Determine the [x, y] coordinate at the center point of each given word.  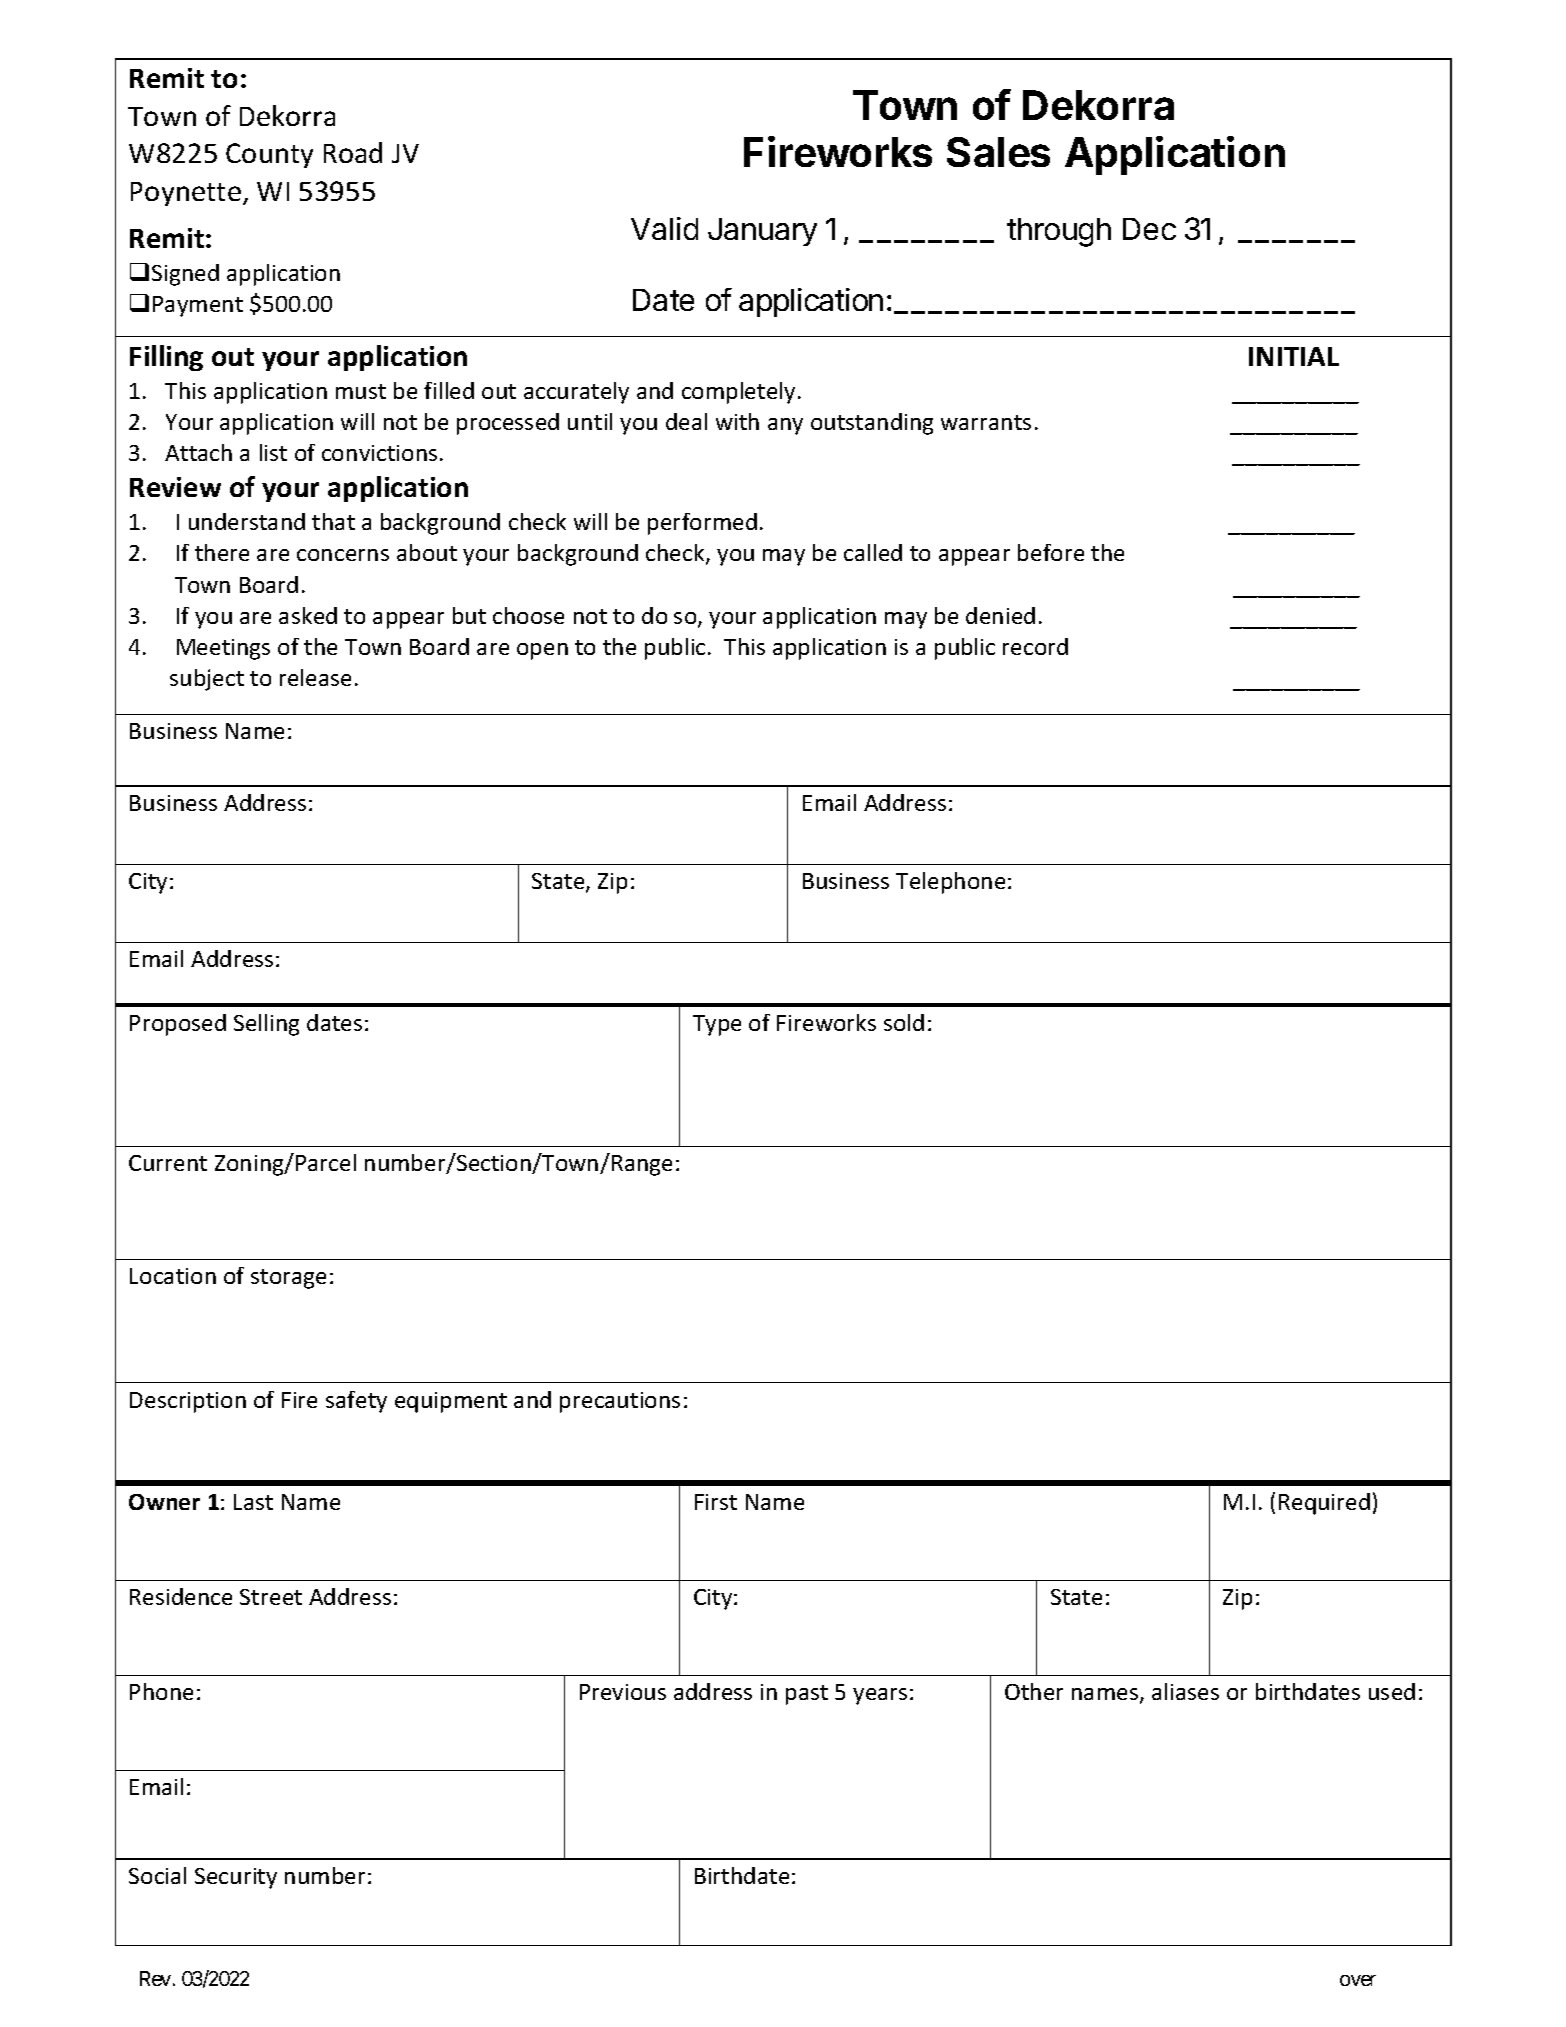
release [315, 677]
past [807, 1695]
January [762, 232]
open [542, 651]
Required [1324, 1504]
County [269, 155]
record [1035, 646]
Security [236, 1878]
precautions [620, 1402]
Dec [1149, 229]
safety [356, 1402]
